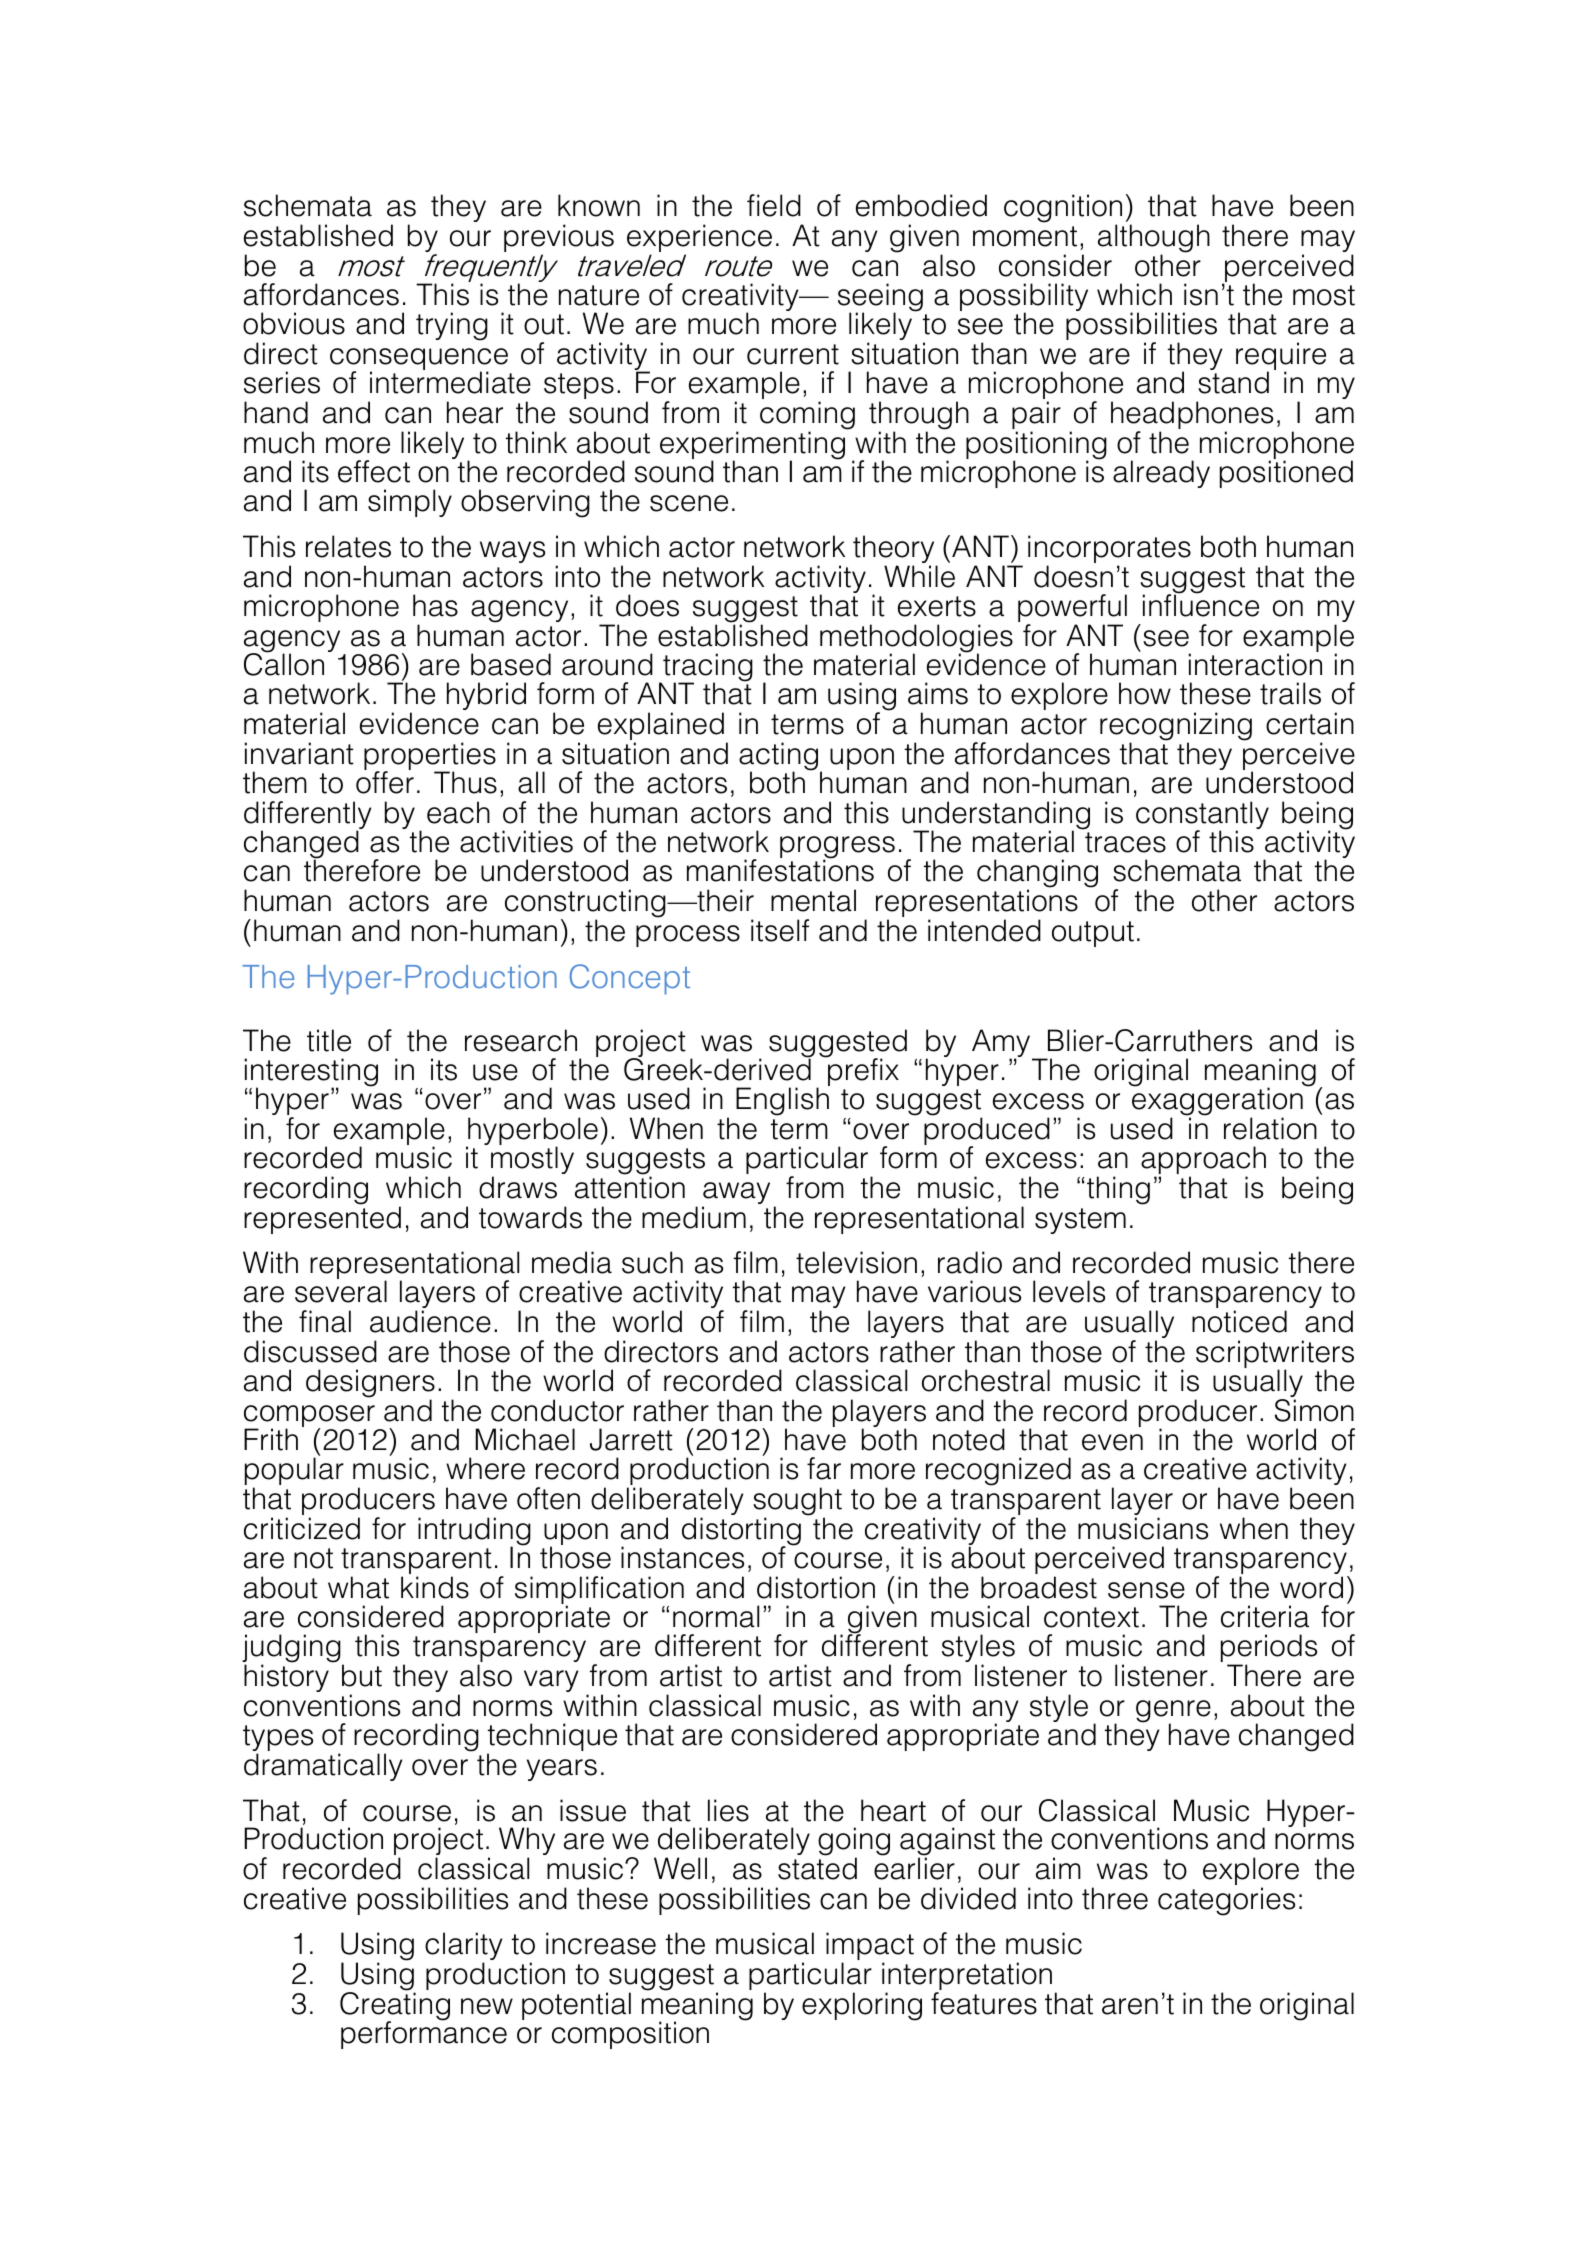  What do you see at coordinates (430, 757) in the screenshot?
I see `properties` at bounding box center [430, 757].
